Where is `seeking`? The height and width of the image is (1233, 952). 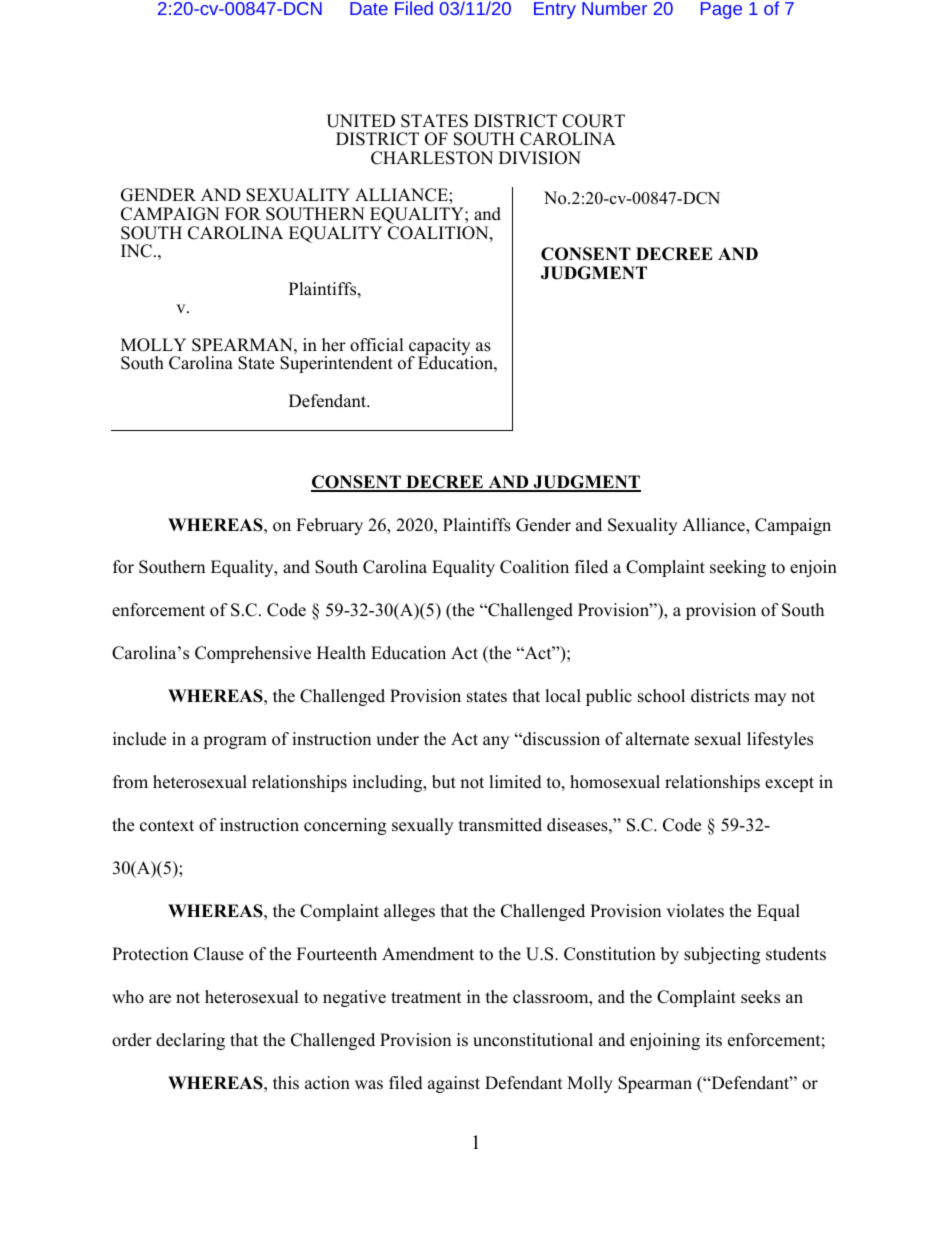 seeking is located at coordinates (738, 568).
